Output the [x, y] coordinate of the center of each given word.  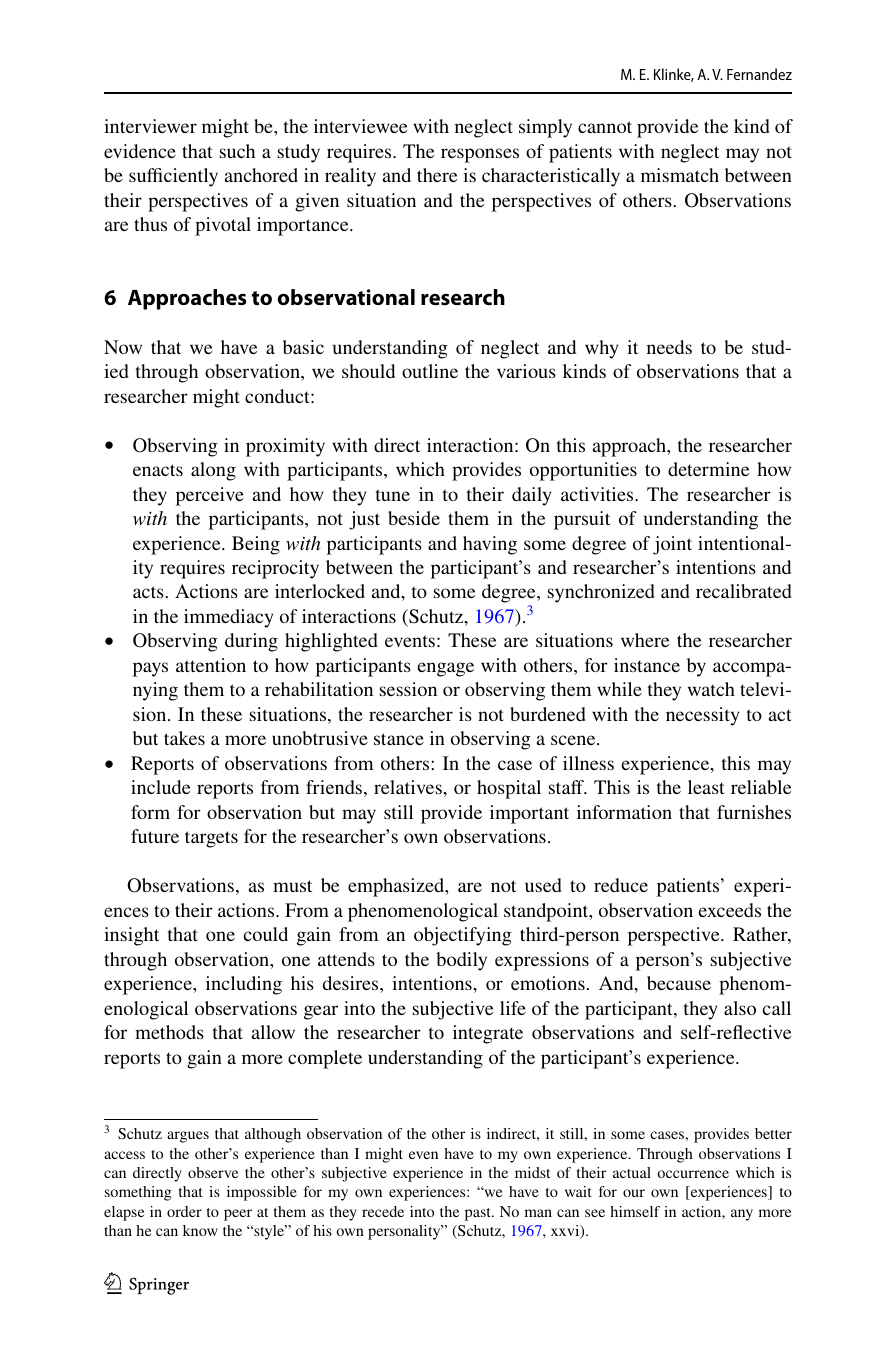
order [184, 1211]
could [266, 934]
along [213, 471]
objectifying [463, 936]
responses [480, 155]
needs [669, 347]
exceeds [729, 910]
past [479, 1214]
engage [445, 669]
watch [711, 689]
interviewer [150, 126]
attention [211, 665]
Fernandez [759, 74]
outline [430, 371]
